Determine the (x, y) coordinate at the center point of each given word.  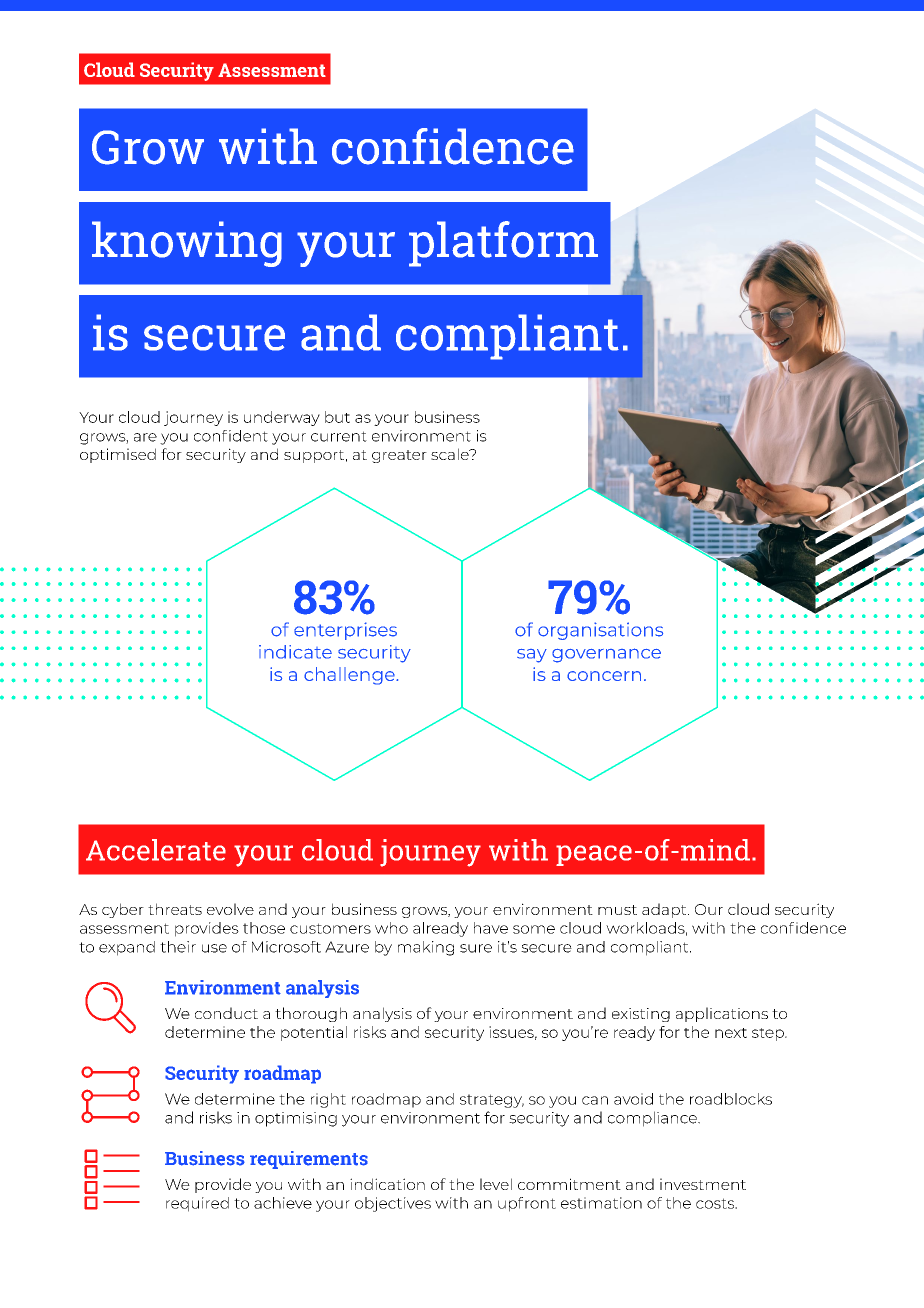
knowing (187, 244)
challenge (350, 676)
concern (604, 676)
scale (451, 454)
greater (399, 456)
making (426, 948)
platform (503, 244)
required (197, 1204)
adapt (665, 910)
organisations (600, 631)
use (214, 948)
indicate (295, 652)
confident (231, 436)
